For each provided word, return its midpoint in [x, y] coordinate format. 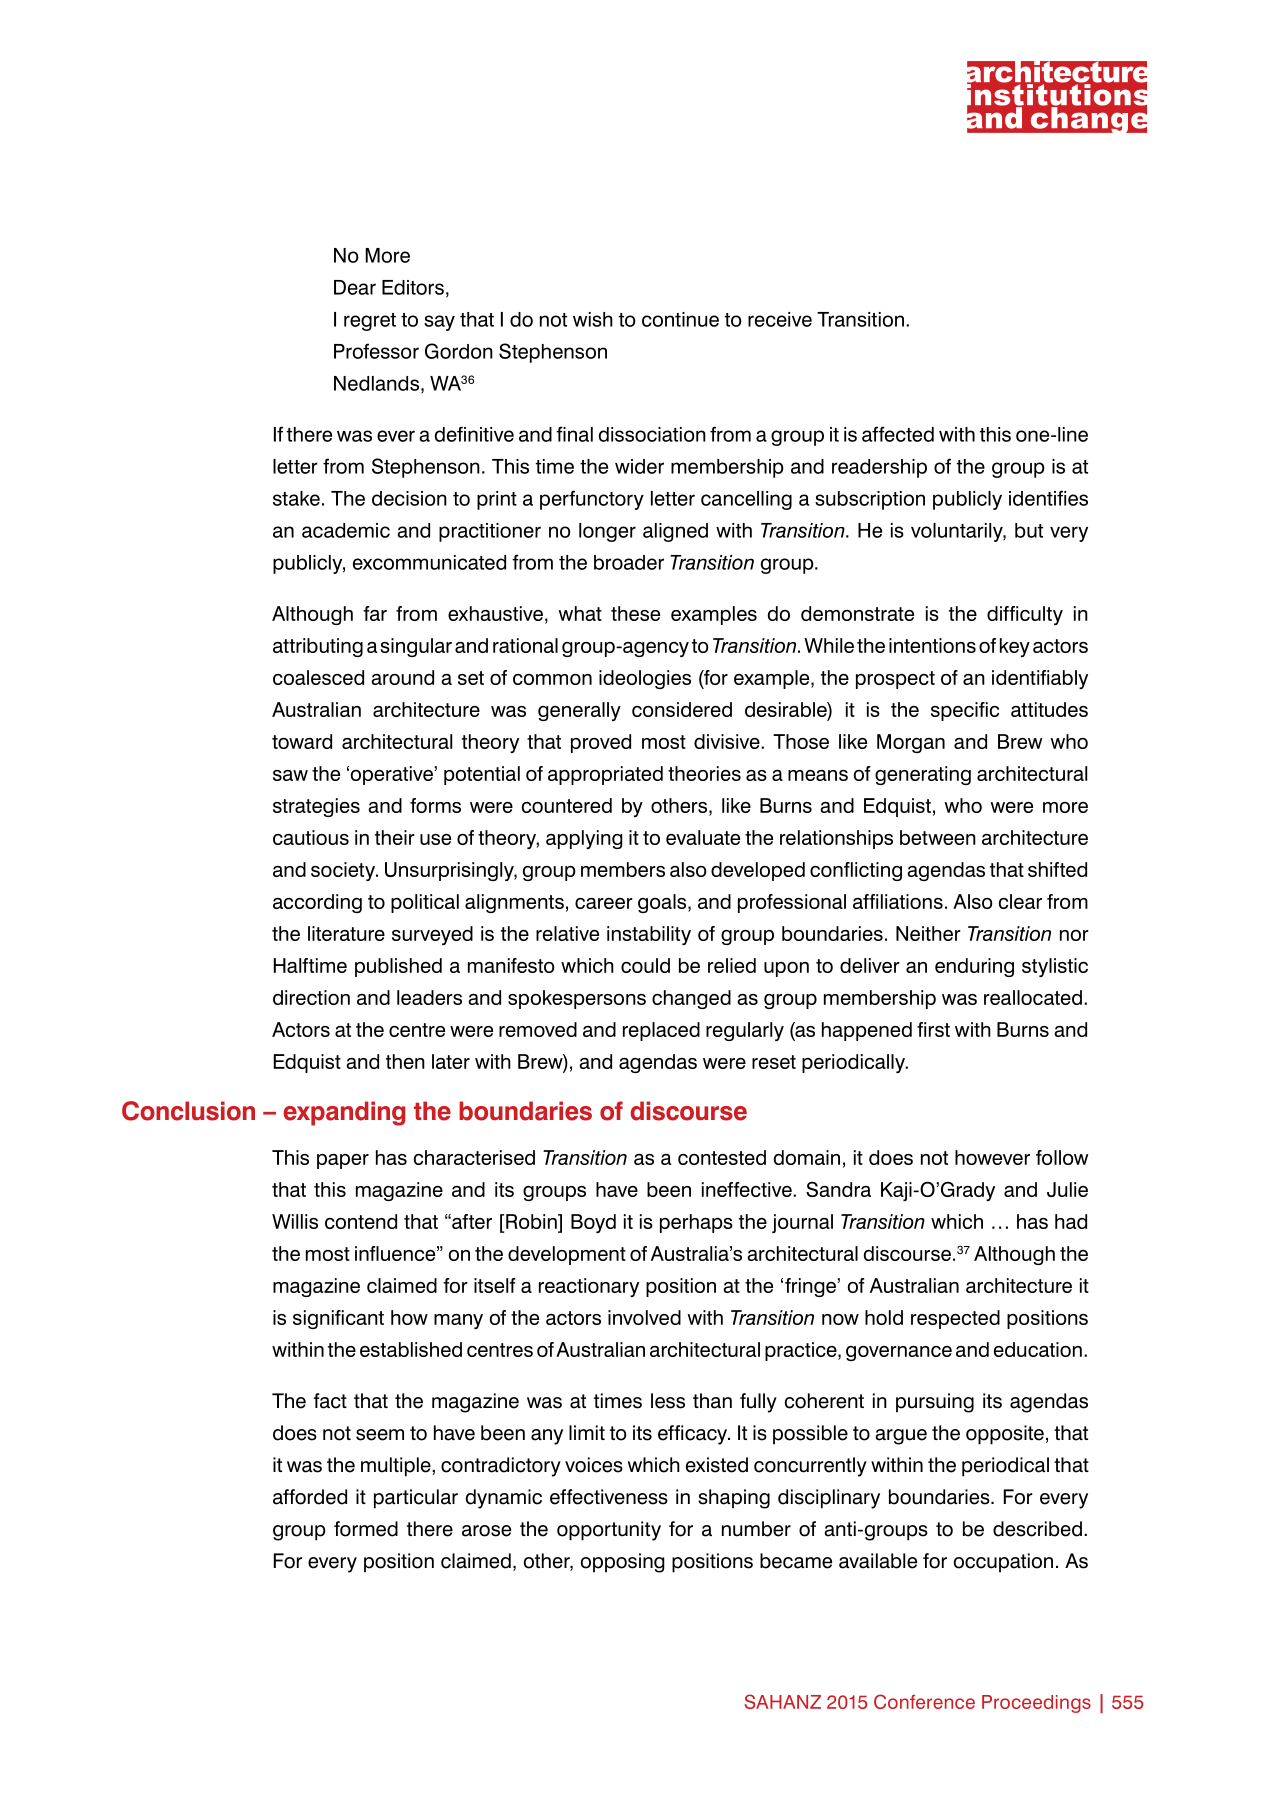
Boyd [593, 1223]
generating [923, 775]
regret [370, 322]
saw [290, 775]
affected [898, 434]
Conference [924, 1701]
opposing [623, 1563]
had [1071, 1221]
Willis [295, 1221]
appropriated [605, 775]
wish [593, 319]
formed [366, 1529]
